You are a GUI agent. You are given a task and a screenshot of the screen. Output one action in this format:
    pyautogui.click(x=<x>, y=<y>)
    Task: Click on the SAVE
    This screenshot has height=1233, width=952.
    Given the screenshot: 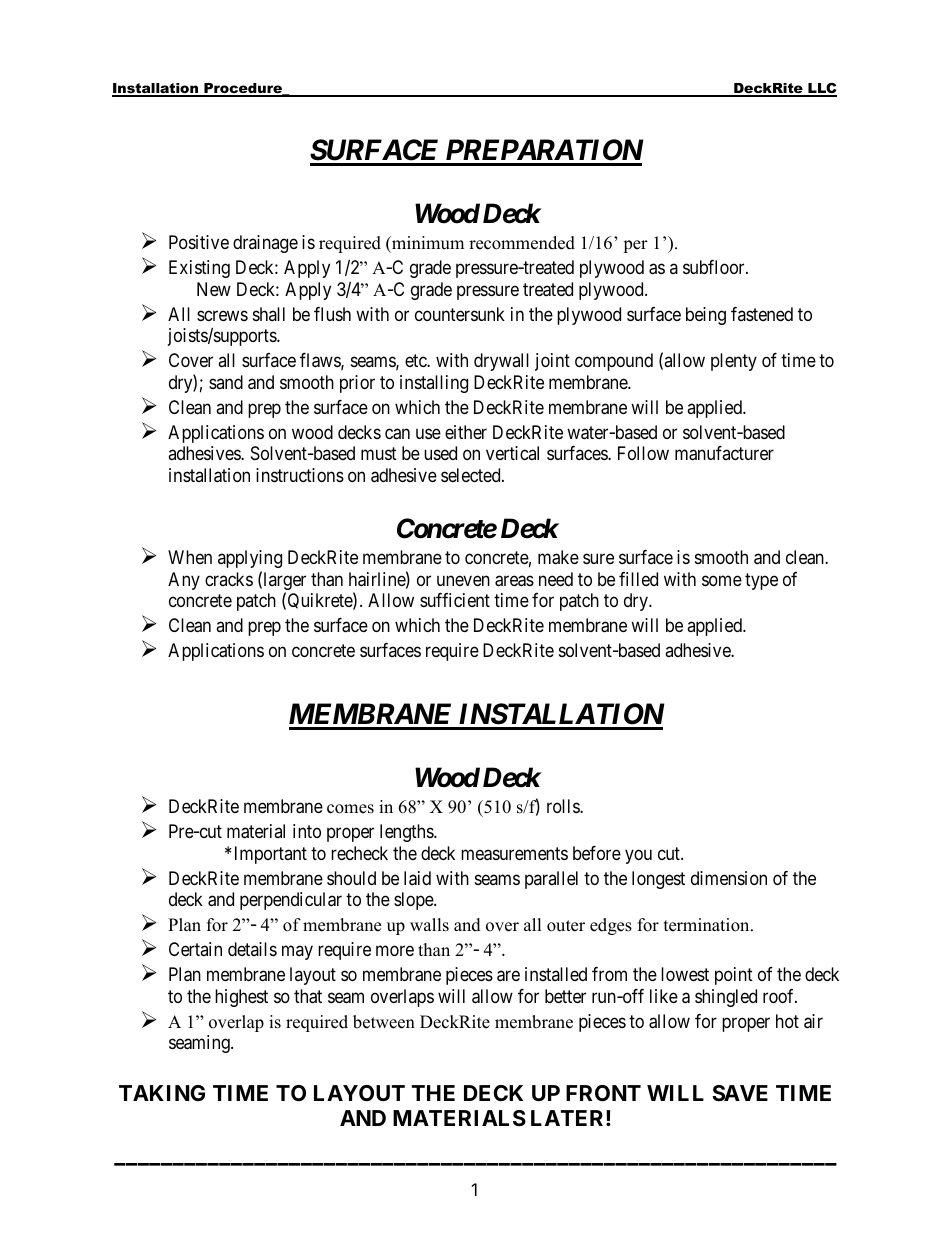 What is the action you would take?
    pyautogui.click(x=740, y=1093)
